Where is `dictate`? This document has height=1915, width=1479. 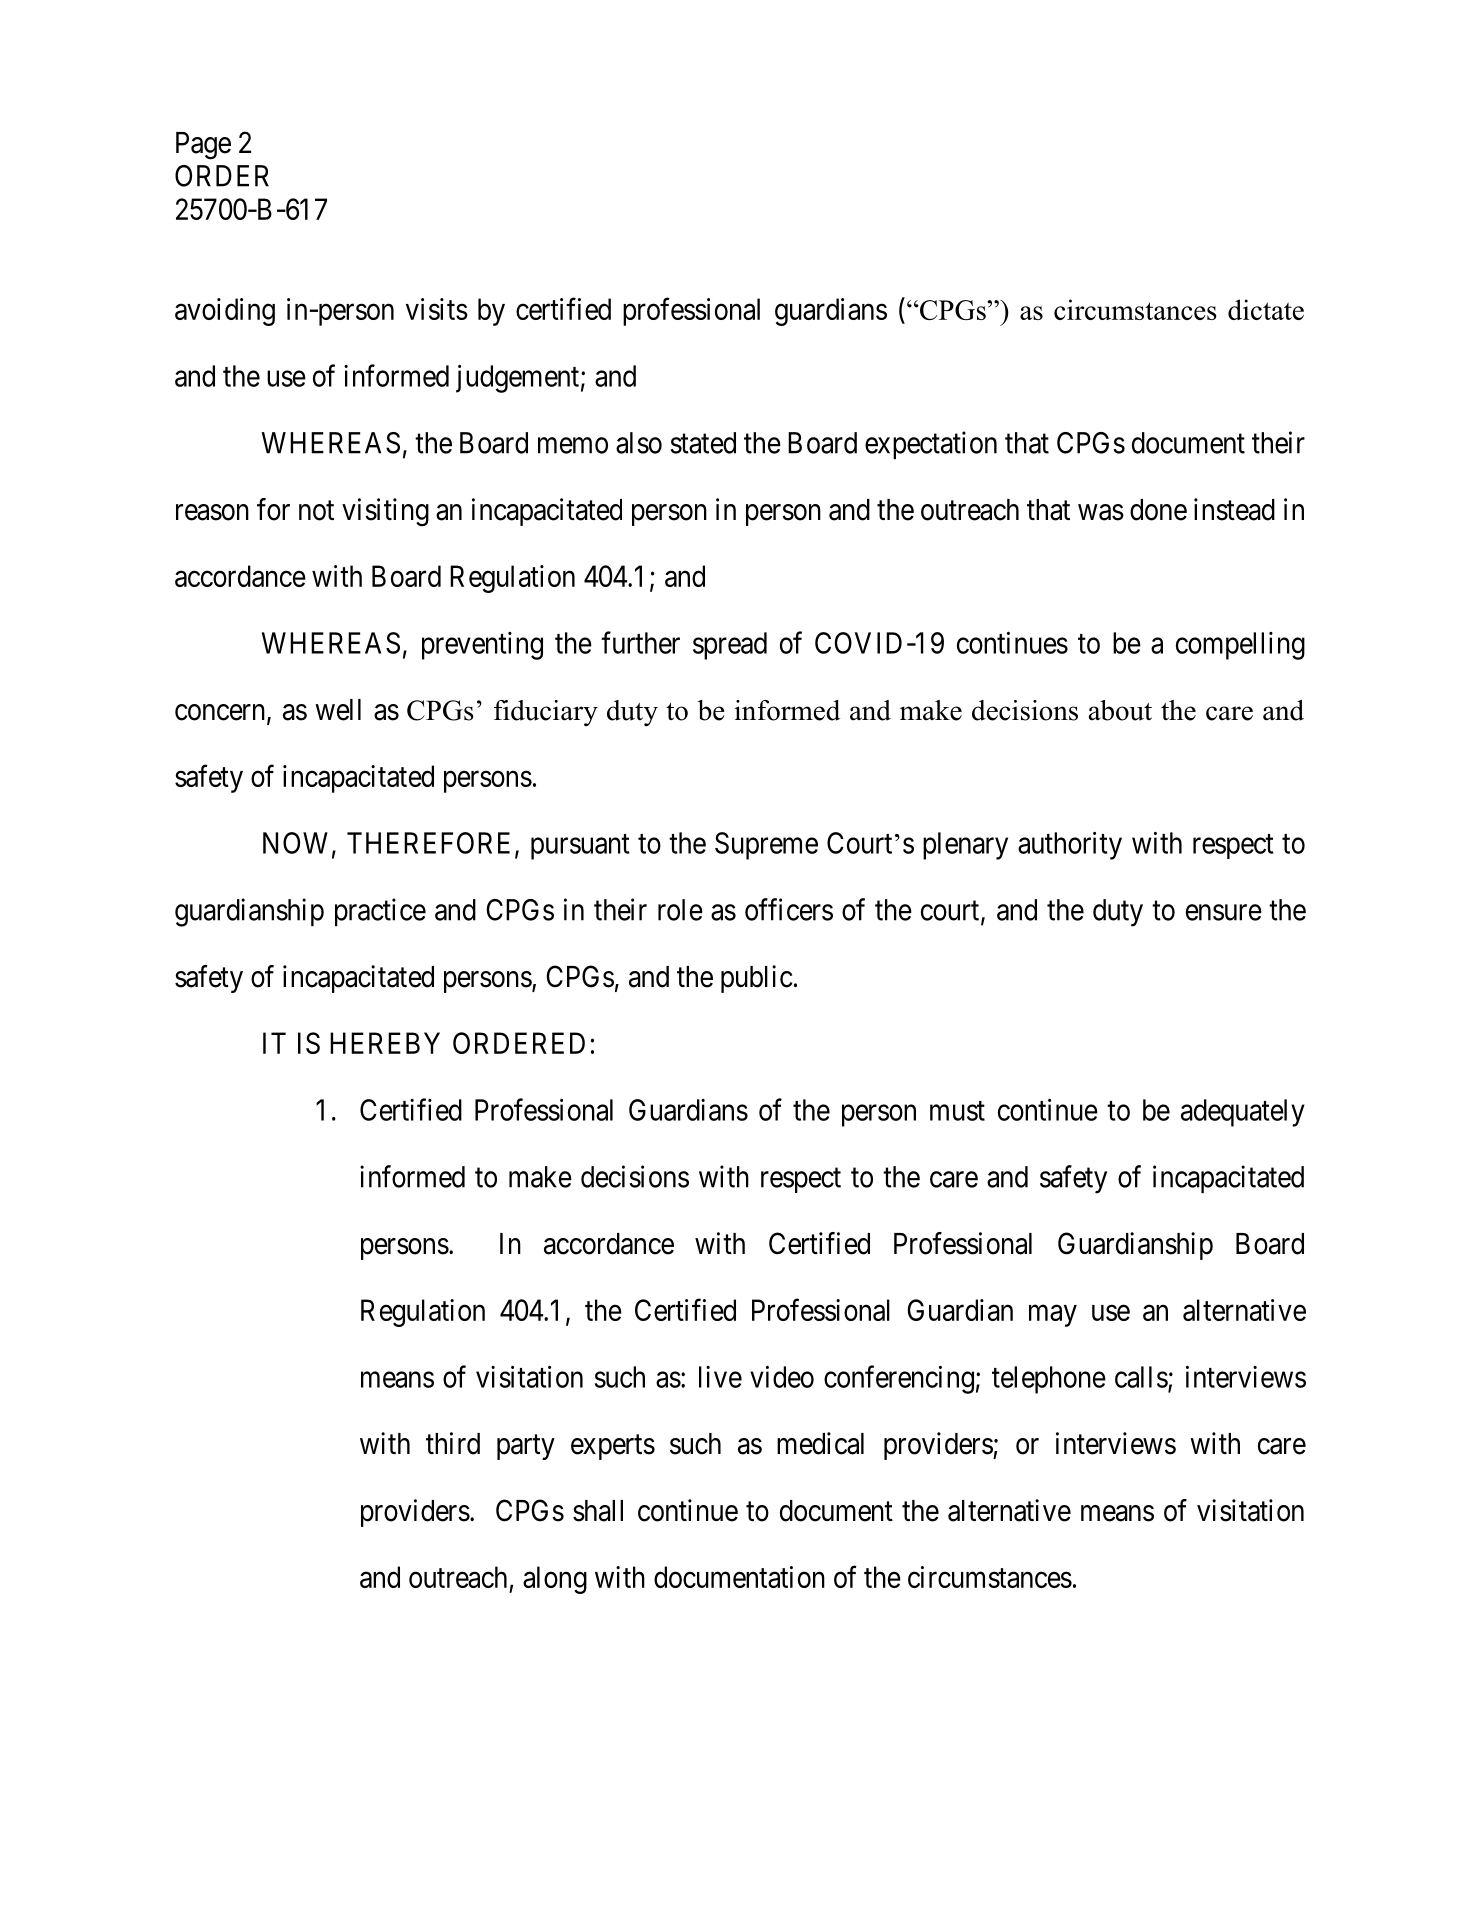
dictate is located at coordinates (1266, 309).
